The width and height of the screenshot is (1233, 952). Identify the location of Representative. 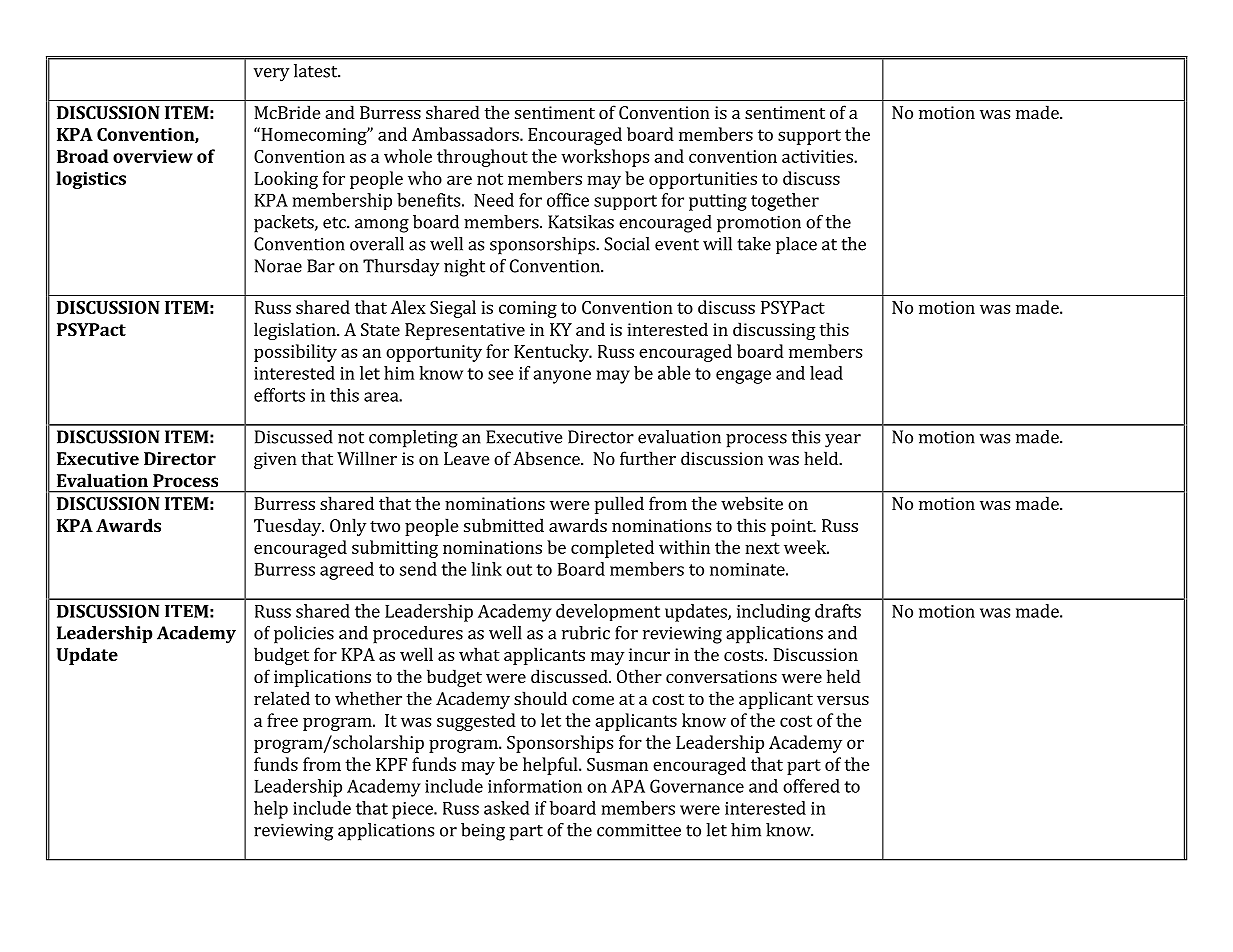
(465, 331).
